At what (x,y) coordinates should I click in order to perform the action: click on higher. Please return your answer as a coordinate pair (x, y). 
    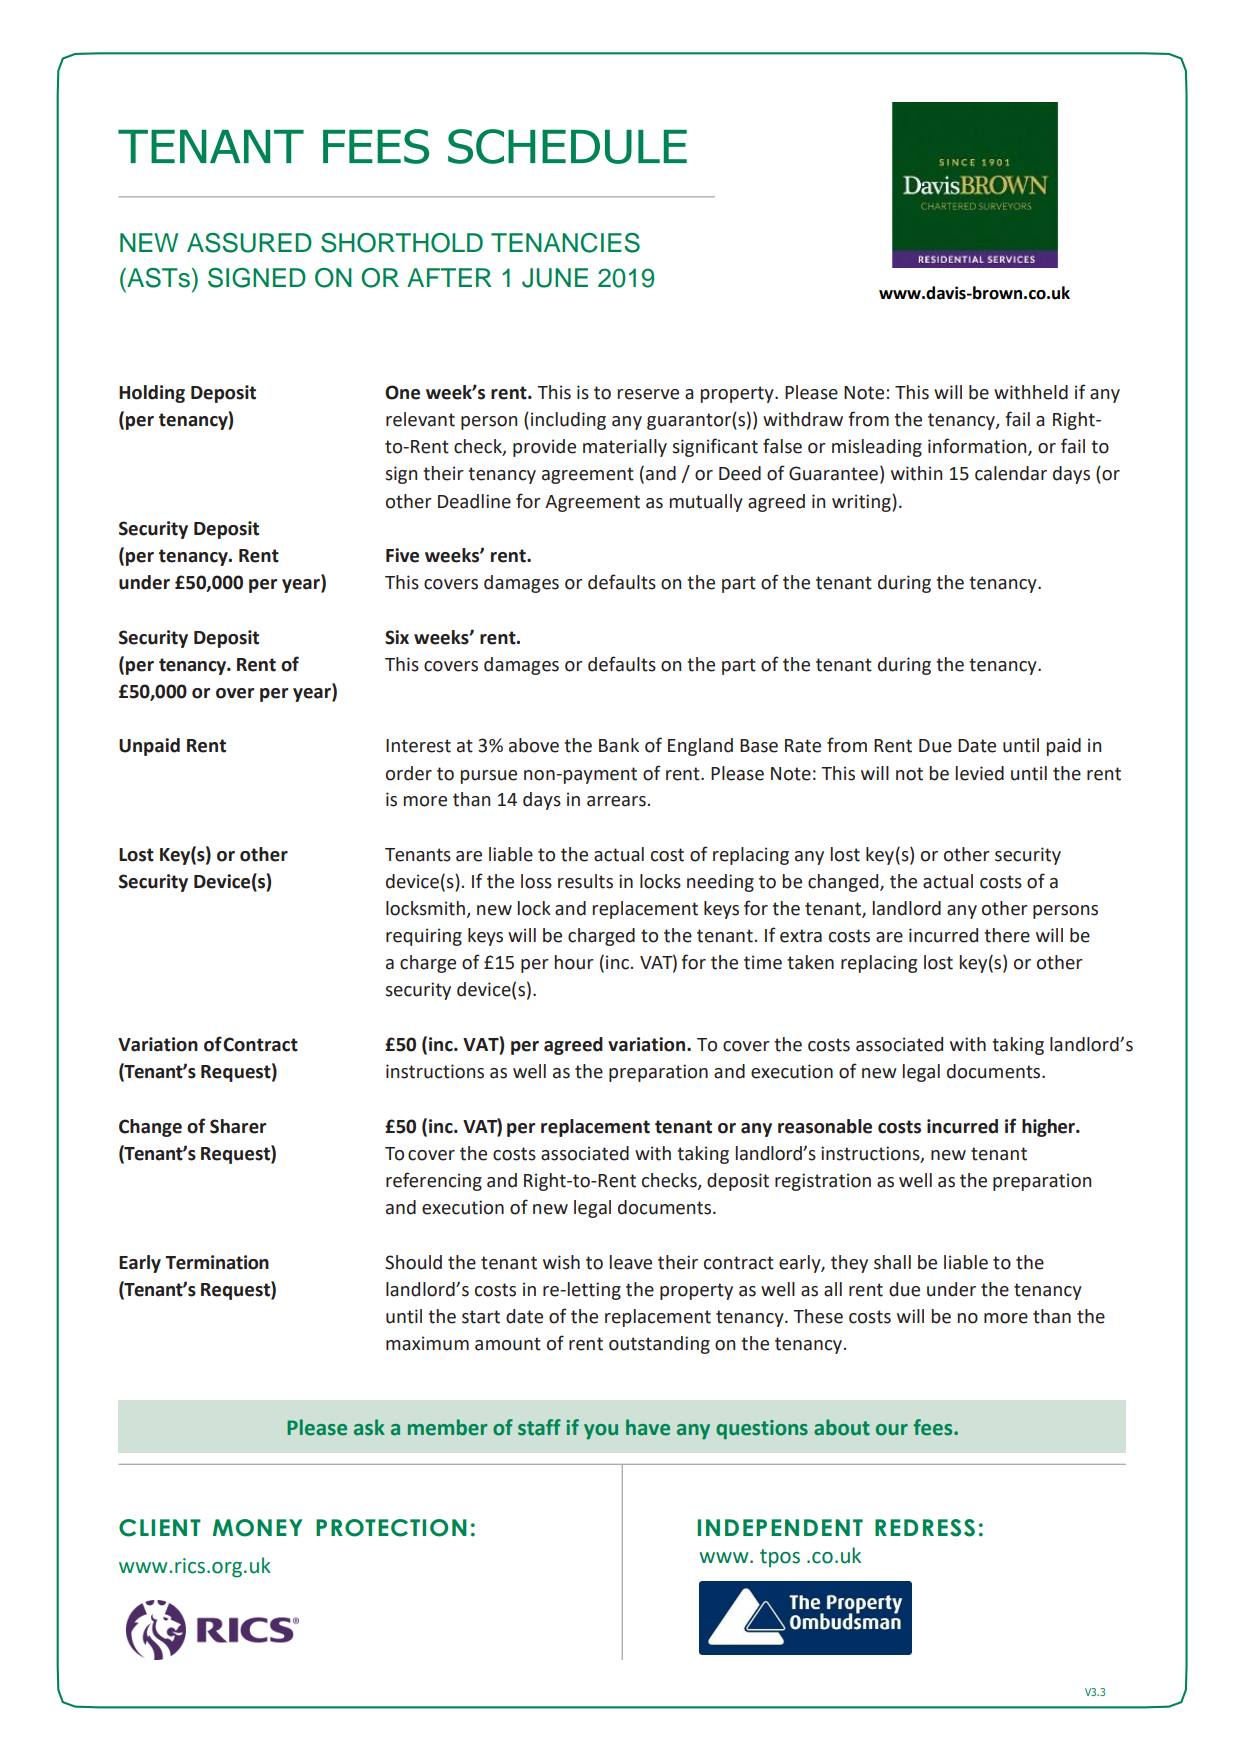
    Looking at the image, I should click on (1049, 1128).
